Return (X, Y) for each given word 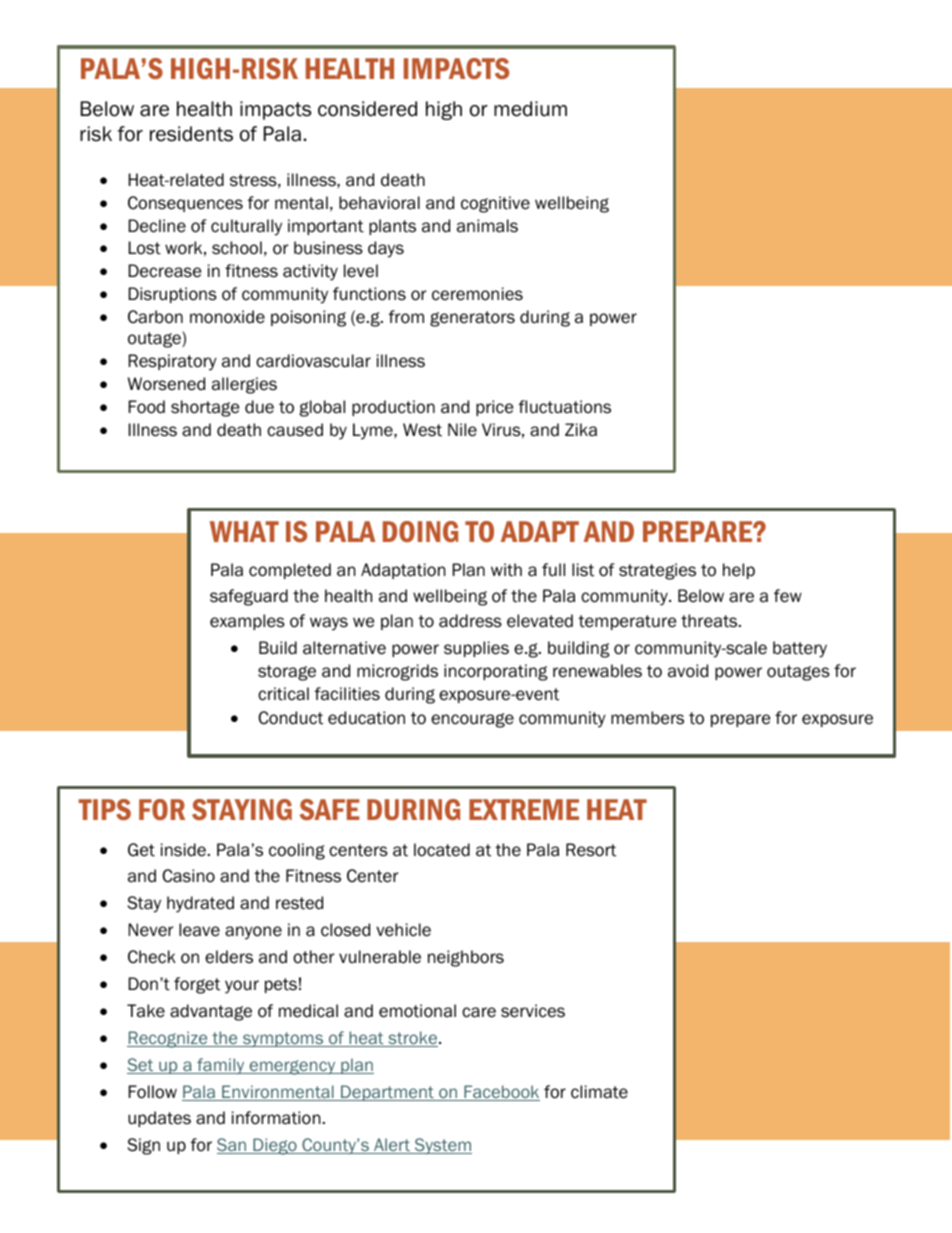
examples (247, 622)
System (442, 1146)
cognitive (495, 204)
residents (191, 134)
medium (530, 109)
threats (710, 621)
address (470, 621)
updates (159, 1119)
